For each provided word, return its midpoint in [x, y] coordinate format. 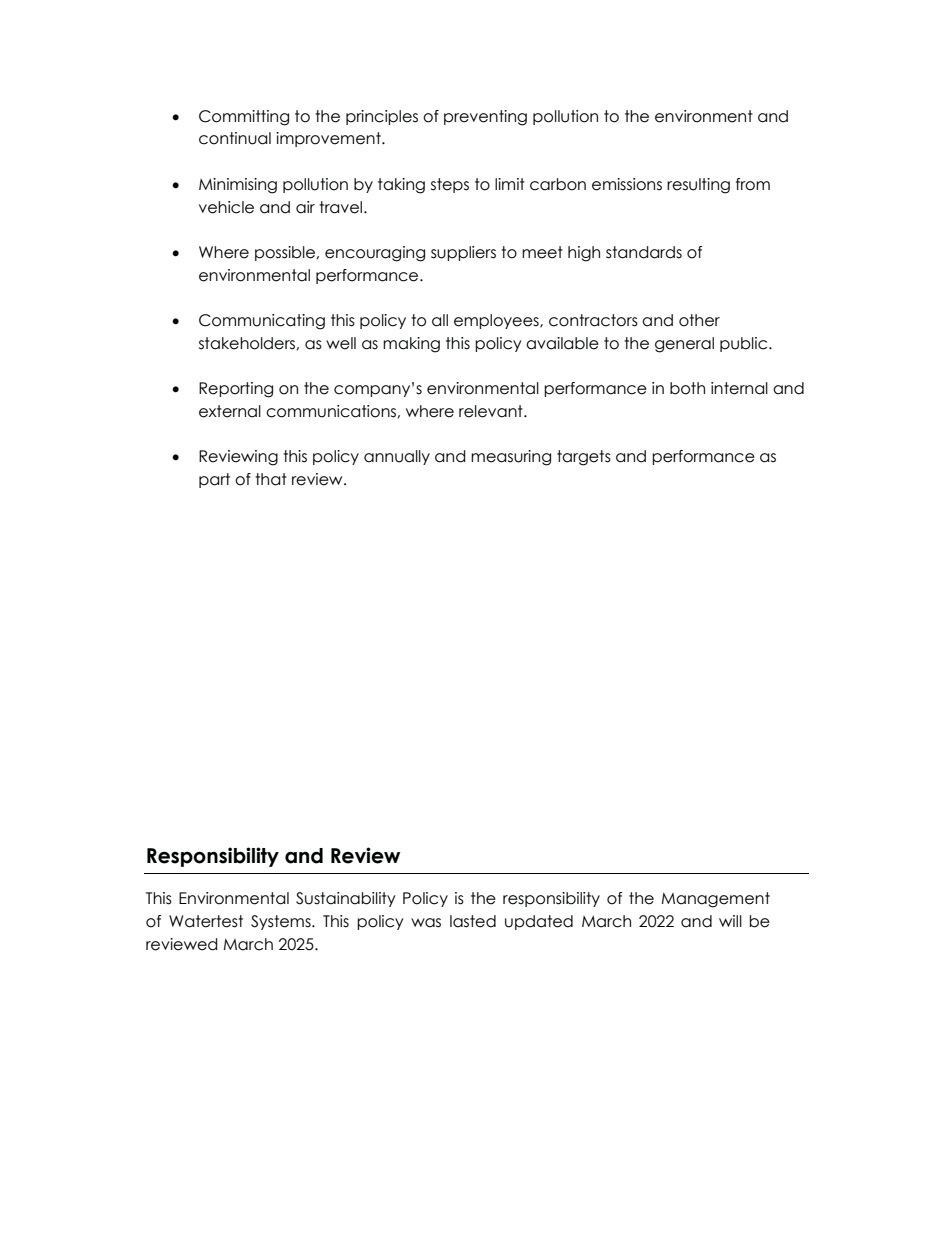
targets [584, 458]
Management [716, 900]
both [687, 388]
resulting [698, 186]
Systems [282, 922]
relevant [492, 411]
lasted [473, 921]
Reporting [236, 390]
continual [235, 138]
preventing [485, 118]
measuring [511, 458]
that [271, 479]
